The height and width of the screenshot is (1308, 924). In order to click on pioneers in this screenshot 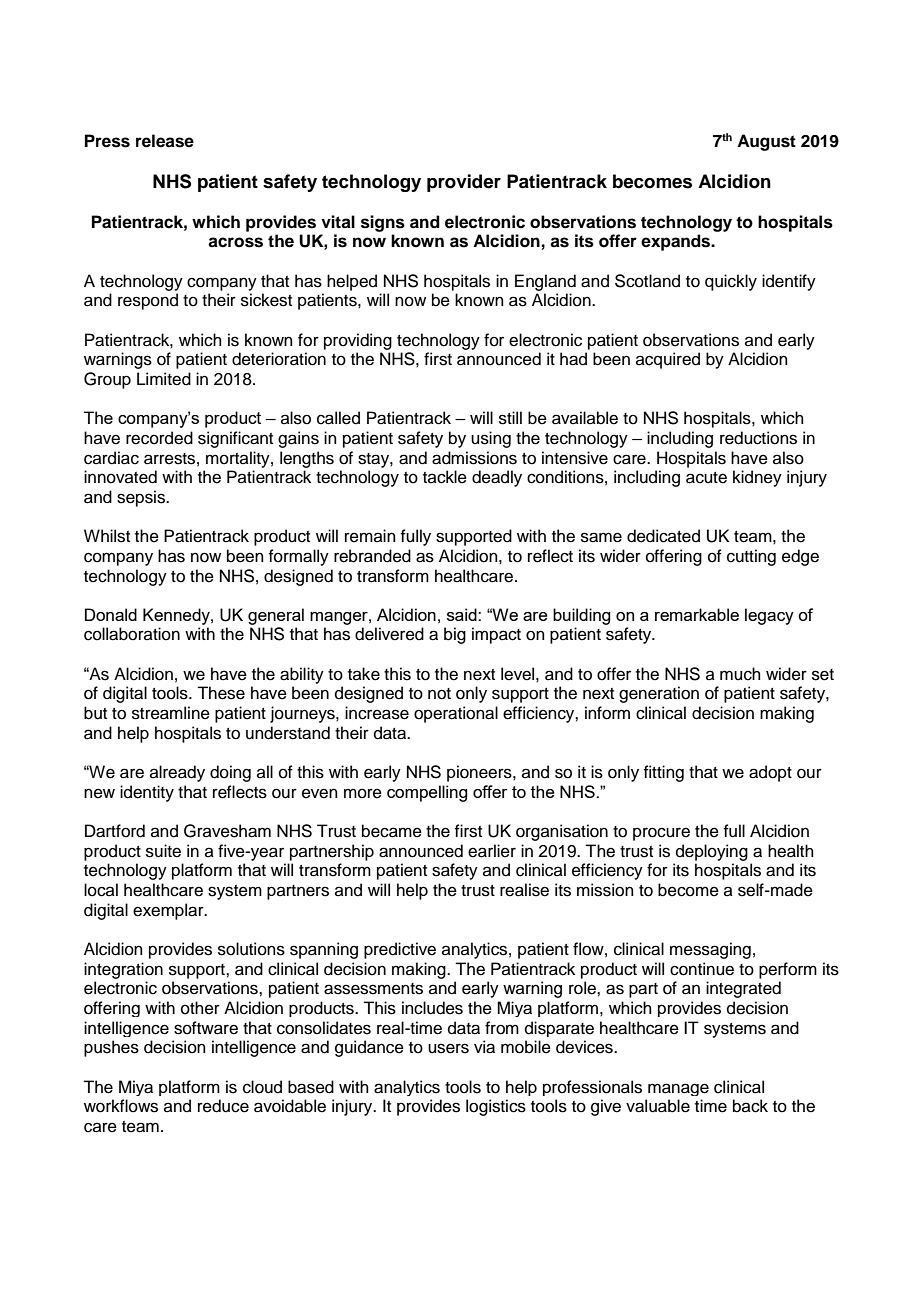, I will do `click(480, 773)`.
